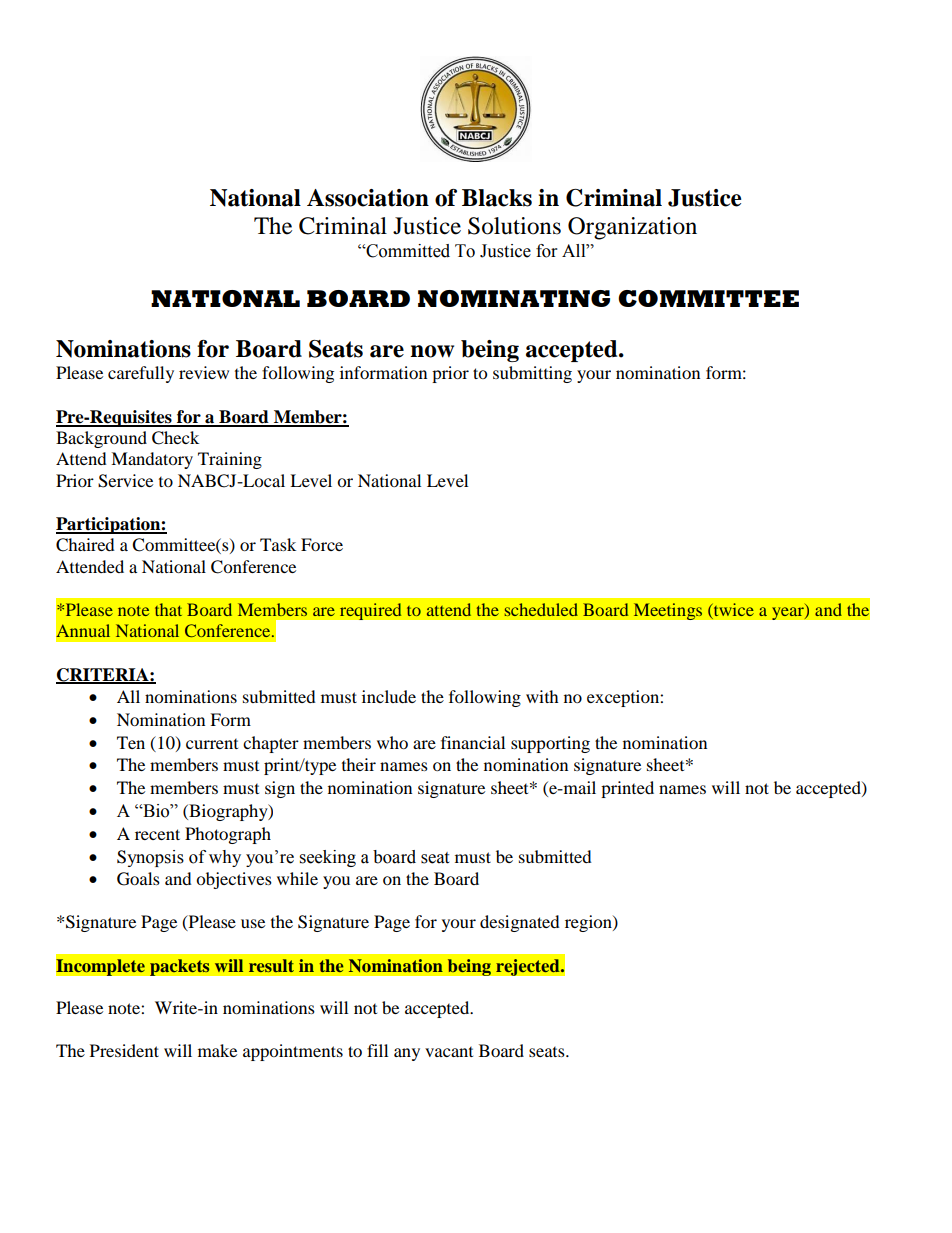 This page has height=1233, width=952. What do you see at coordinates (541, 609) in the page?
I see `scheduled` at bounding box center [541, 609].
